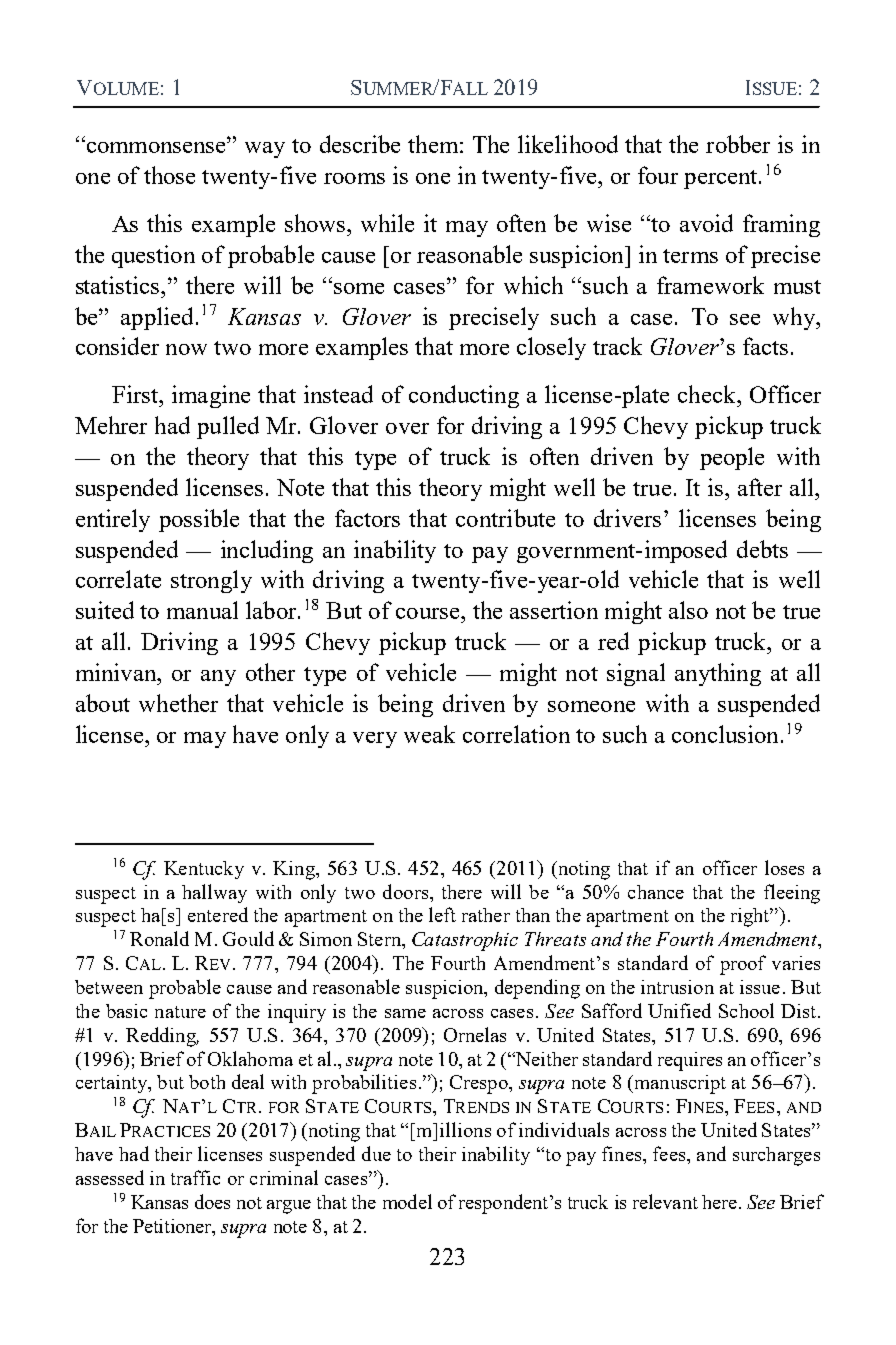 The width and height of the document is (896, 1345). What do you see at coordinates (429, 734) in the document?
I see `weak` at bounding box center [429, 734].
